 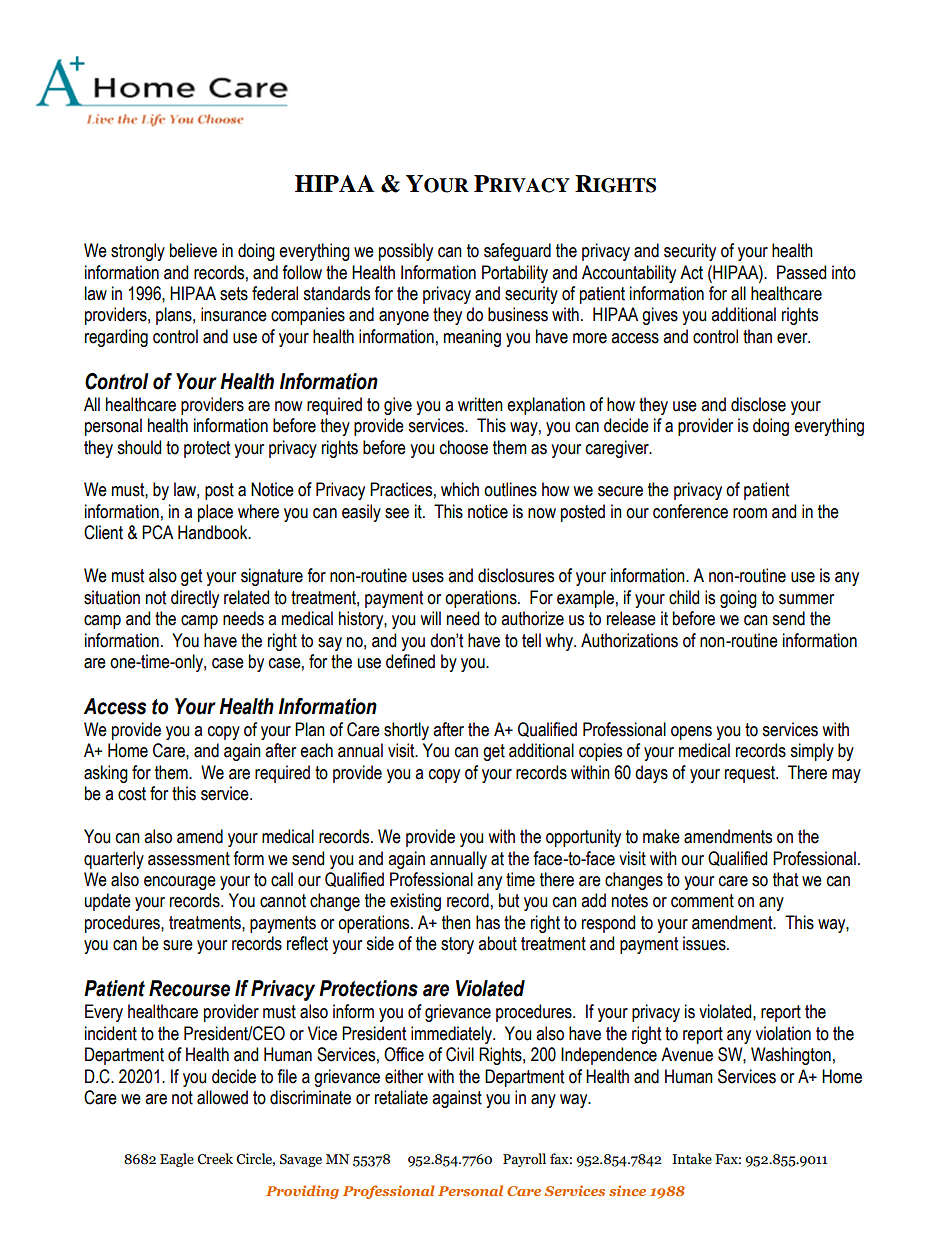 I want to click on asking, so click(x=106, y=774).
